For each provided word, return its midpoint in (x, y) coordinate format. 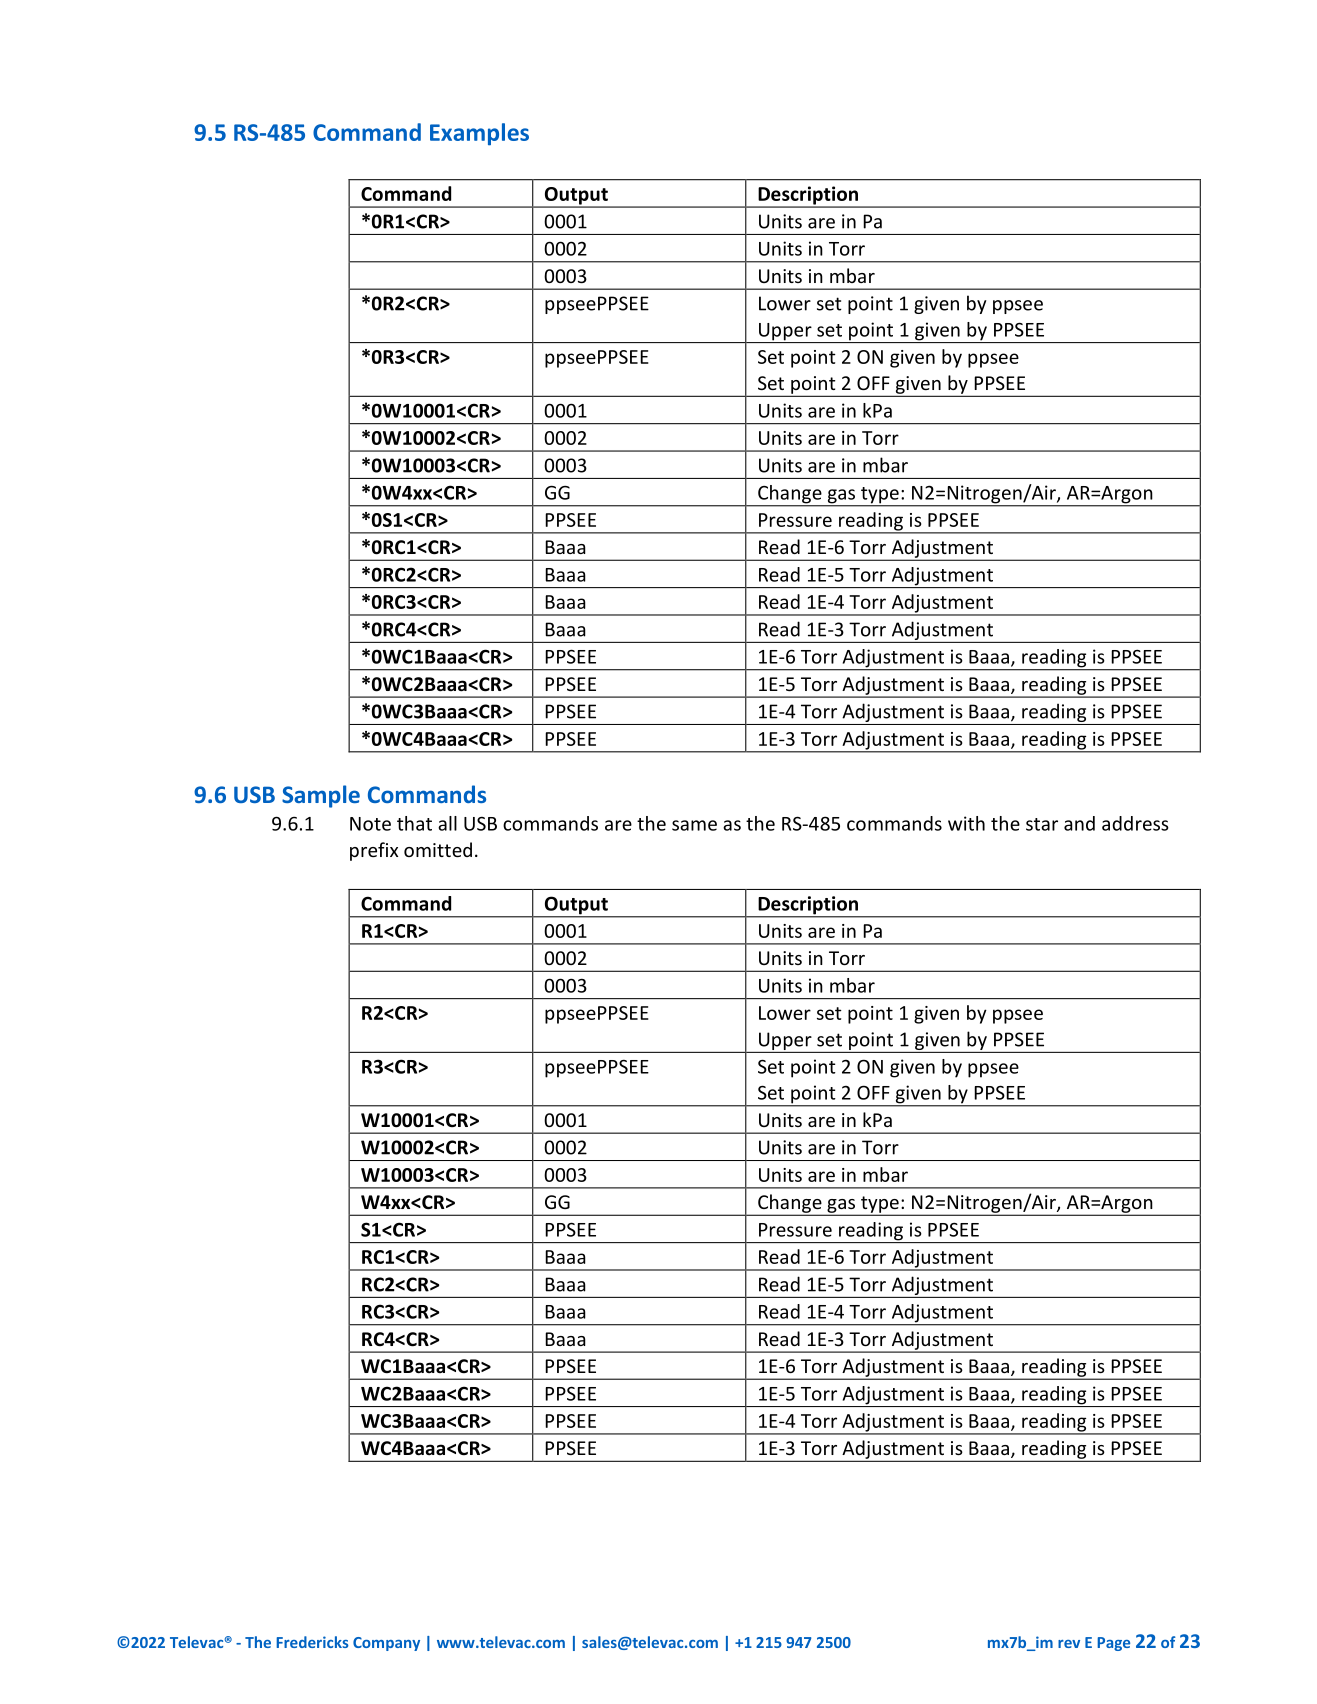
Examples (479, 134)
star (1042, 824)
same (694, 825)
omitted (438, 849)
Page (1113, 1644)
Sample (321, 796)
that (414, 823)
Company (386, 1644)
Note (370, 824)
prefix (374, 851)
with (966, 823)
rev (1069, 1644)
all (447, 823)
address (1135, 823)
